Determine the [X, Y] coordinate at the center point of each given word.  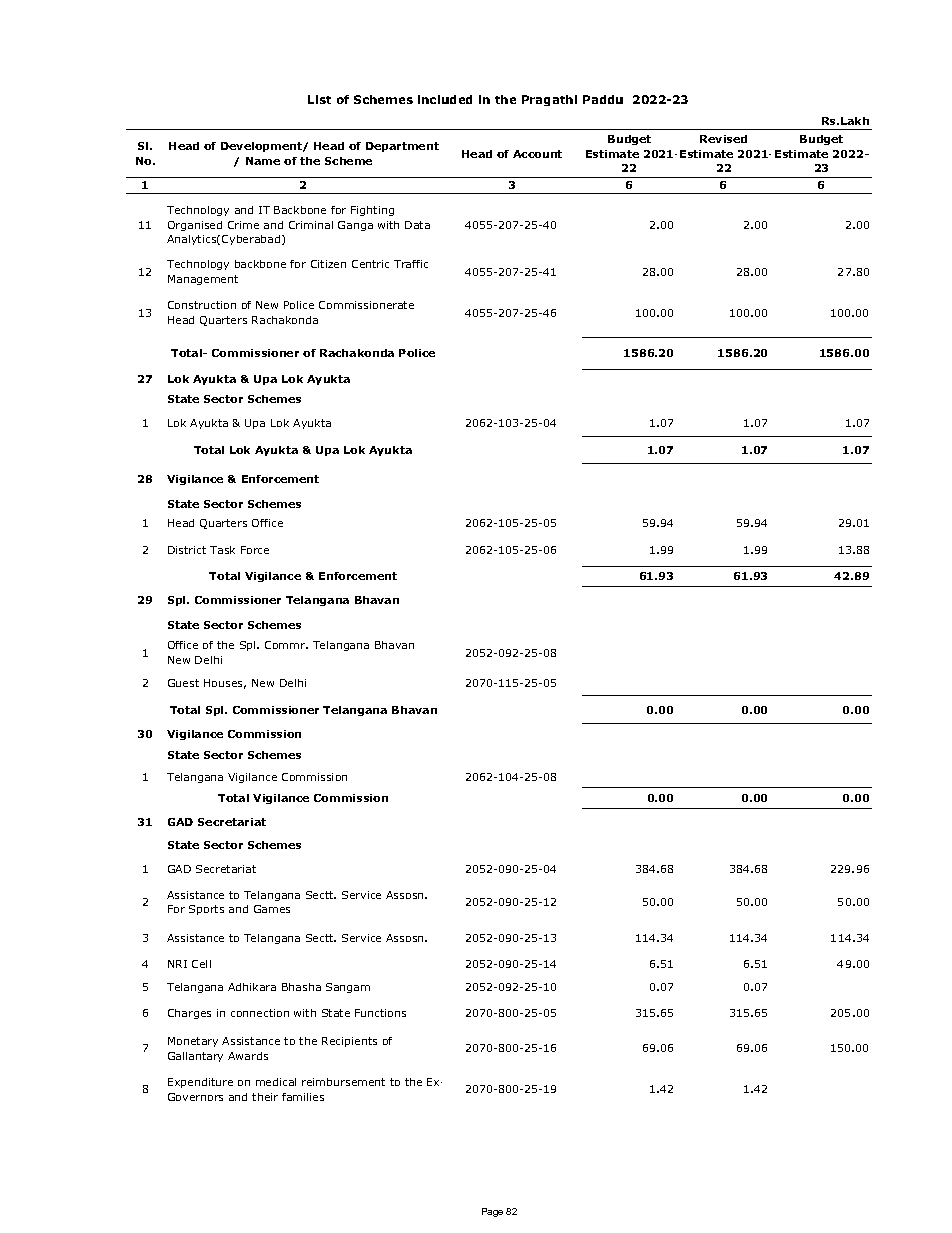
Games [272, 909]
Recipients [349, 1042]
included [445, 99]
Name [263, 161]
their [265, 1097]
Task [222, 550]
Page [492, 1212]
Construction [202, 305]
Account [537, 154]
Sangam [348, 988]
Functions [380, 1013]
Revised [723, 139]
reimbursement [343, 1082]
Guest [183, 683]
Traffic [411, 264]
